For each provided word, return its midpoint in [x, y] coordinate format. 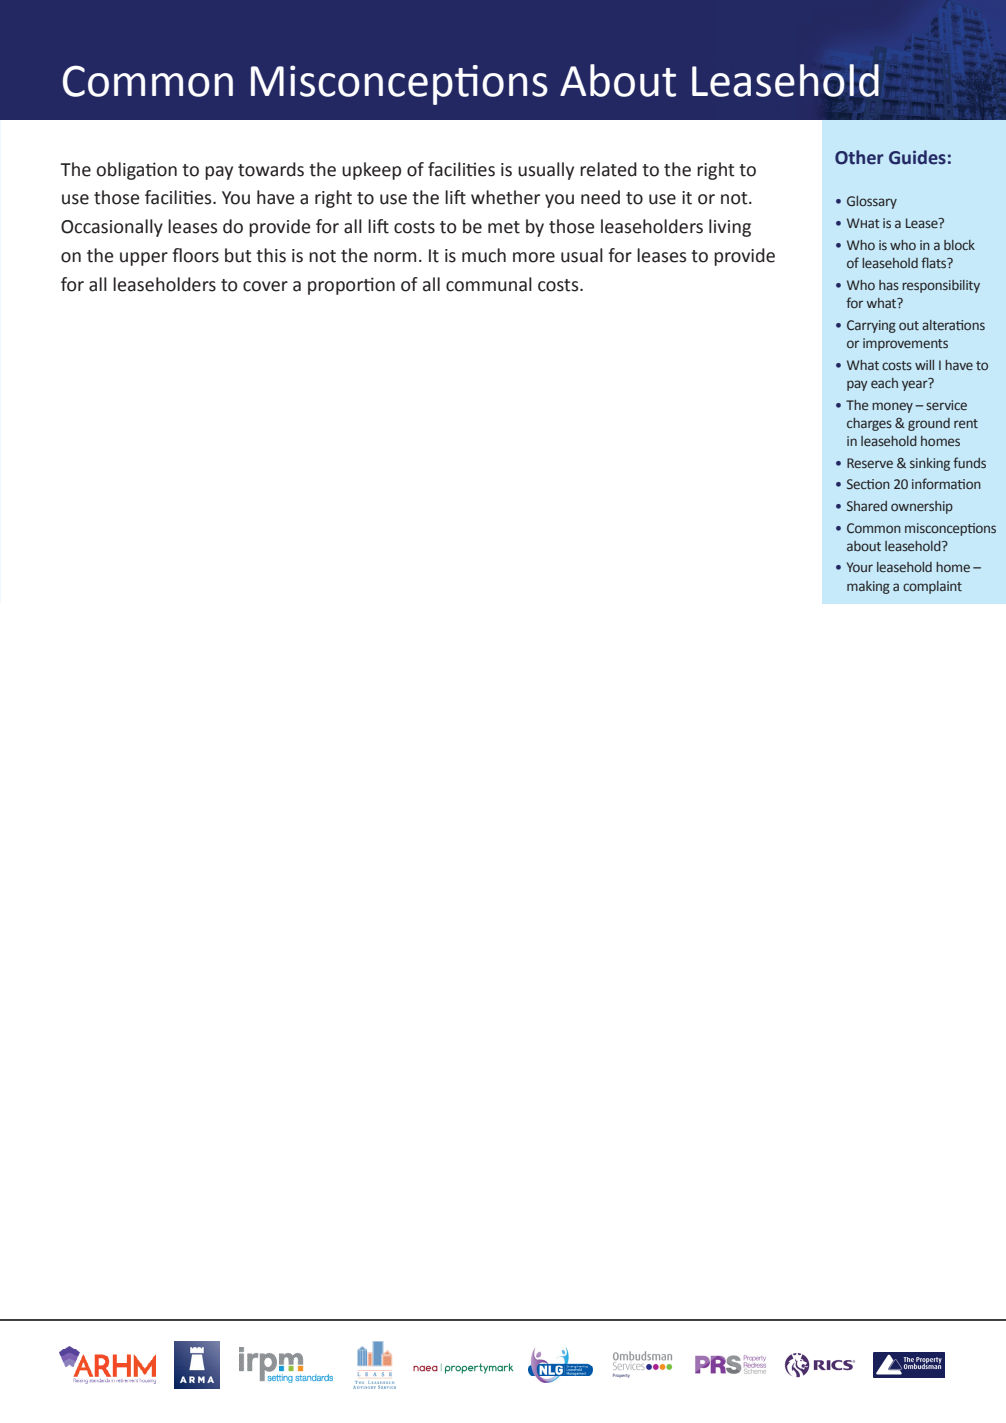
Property [621, 1376]
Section [868, 484]
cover [265, 286]
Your [860, 567]
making [868, 587]
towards [271, 169]
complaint [932, 587]
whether [505, 197]
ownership [922, 507]
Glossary [872, 202]
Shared [867, 506]
